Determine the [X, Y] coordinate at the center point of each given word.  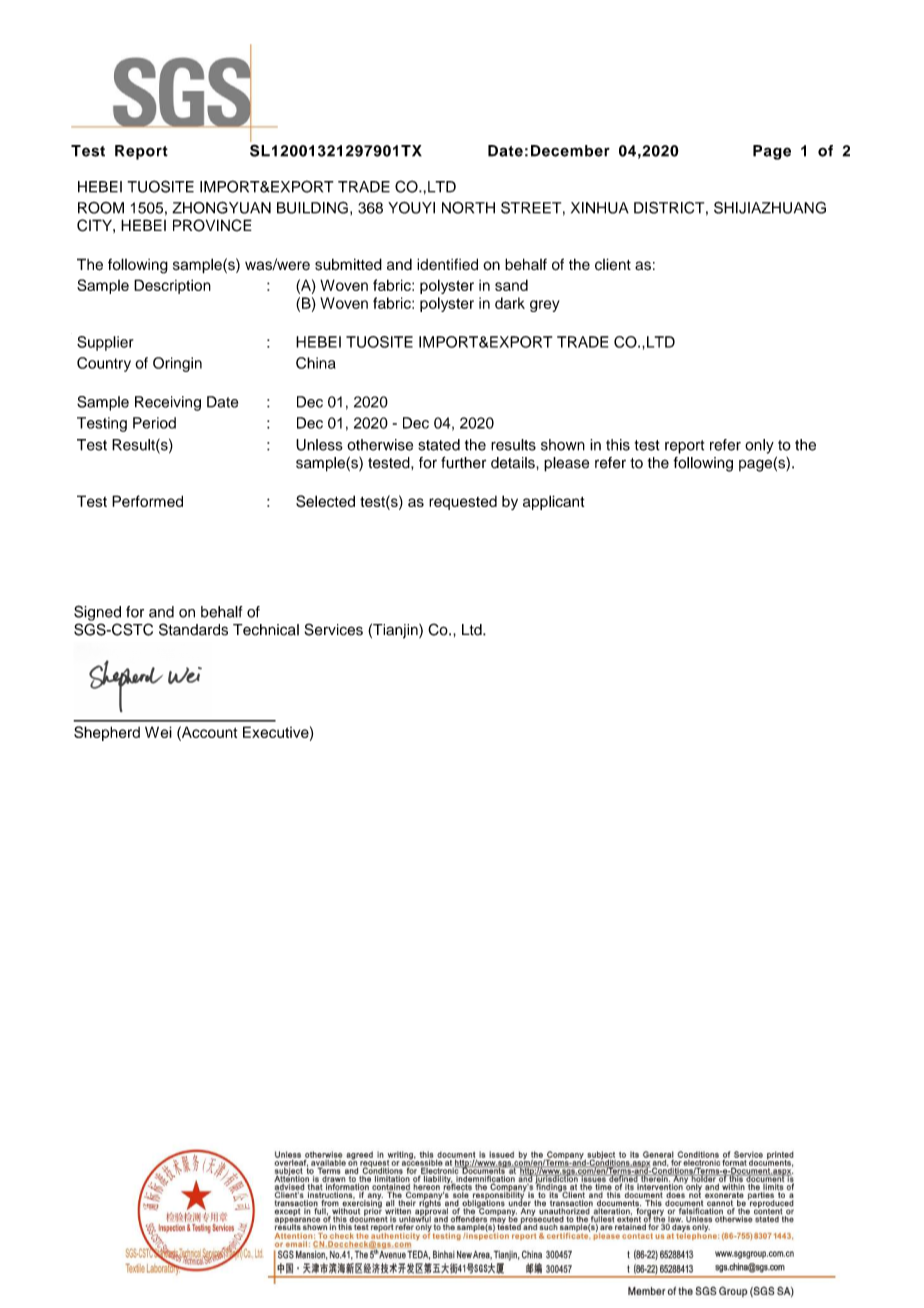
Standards [193, 629]
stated [439, 445]
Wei [158, 732]
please [566, 464]
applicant [554, 502]
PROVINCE [212, 225]
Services [333, 629]
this [618, 445]
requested [463, 503]
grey [545, 306]
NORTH [468, 208]
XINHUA [600, 208]
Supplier [105, 343]
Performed [147, 501]
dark [510, 303]
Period [154, 423]
